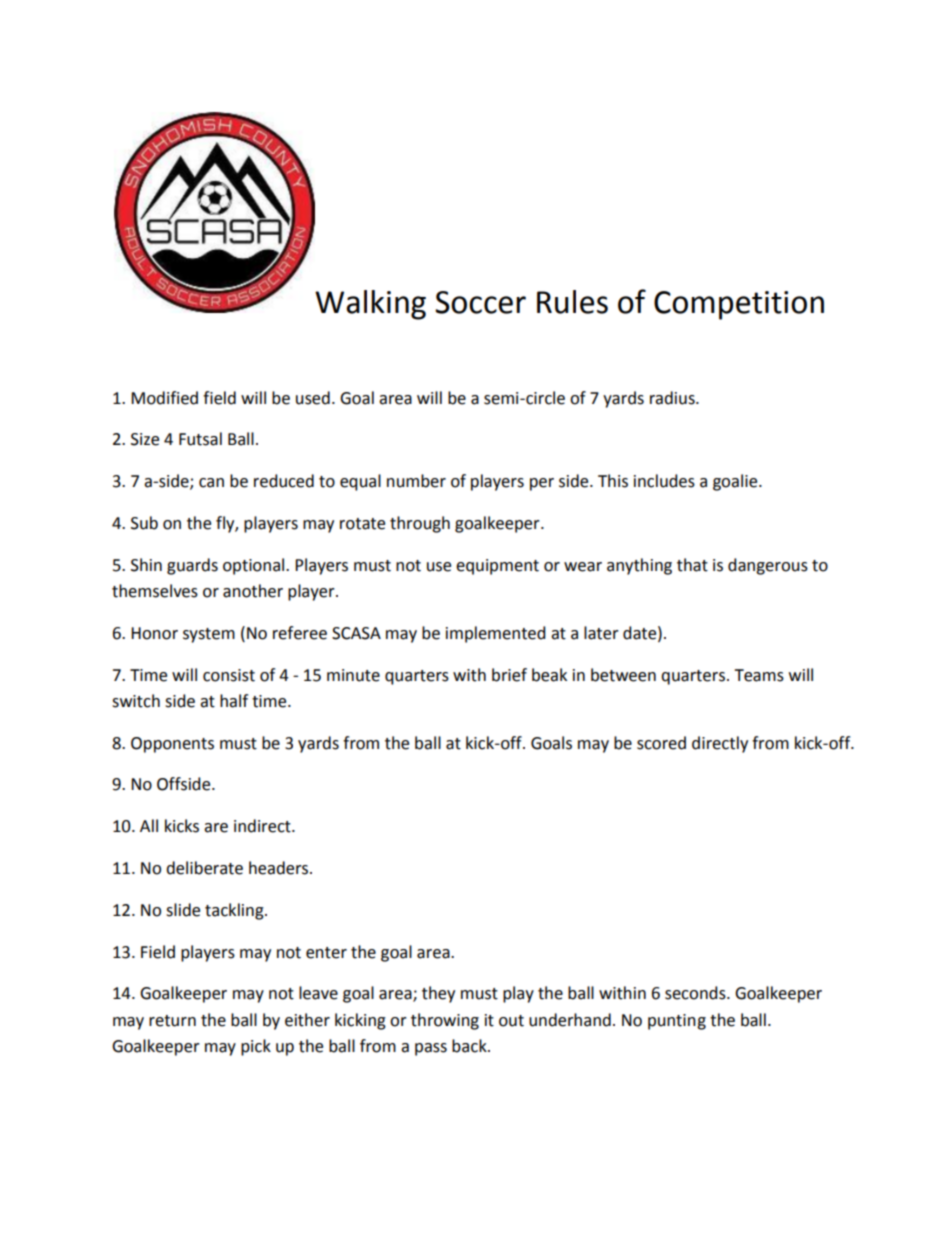 The image size is (952, 1233). What do you see at coordinates (326, 953) in the screenshot?
I see `enter` at bounding box center [326, 953].
